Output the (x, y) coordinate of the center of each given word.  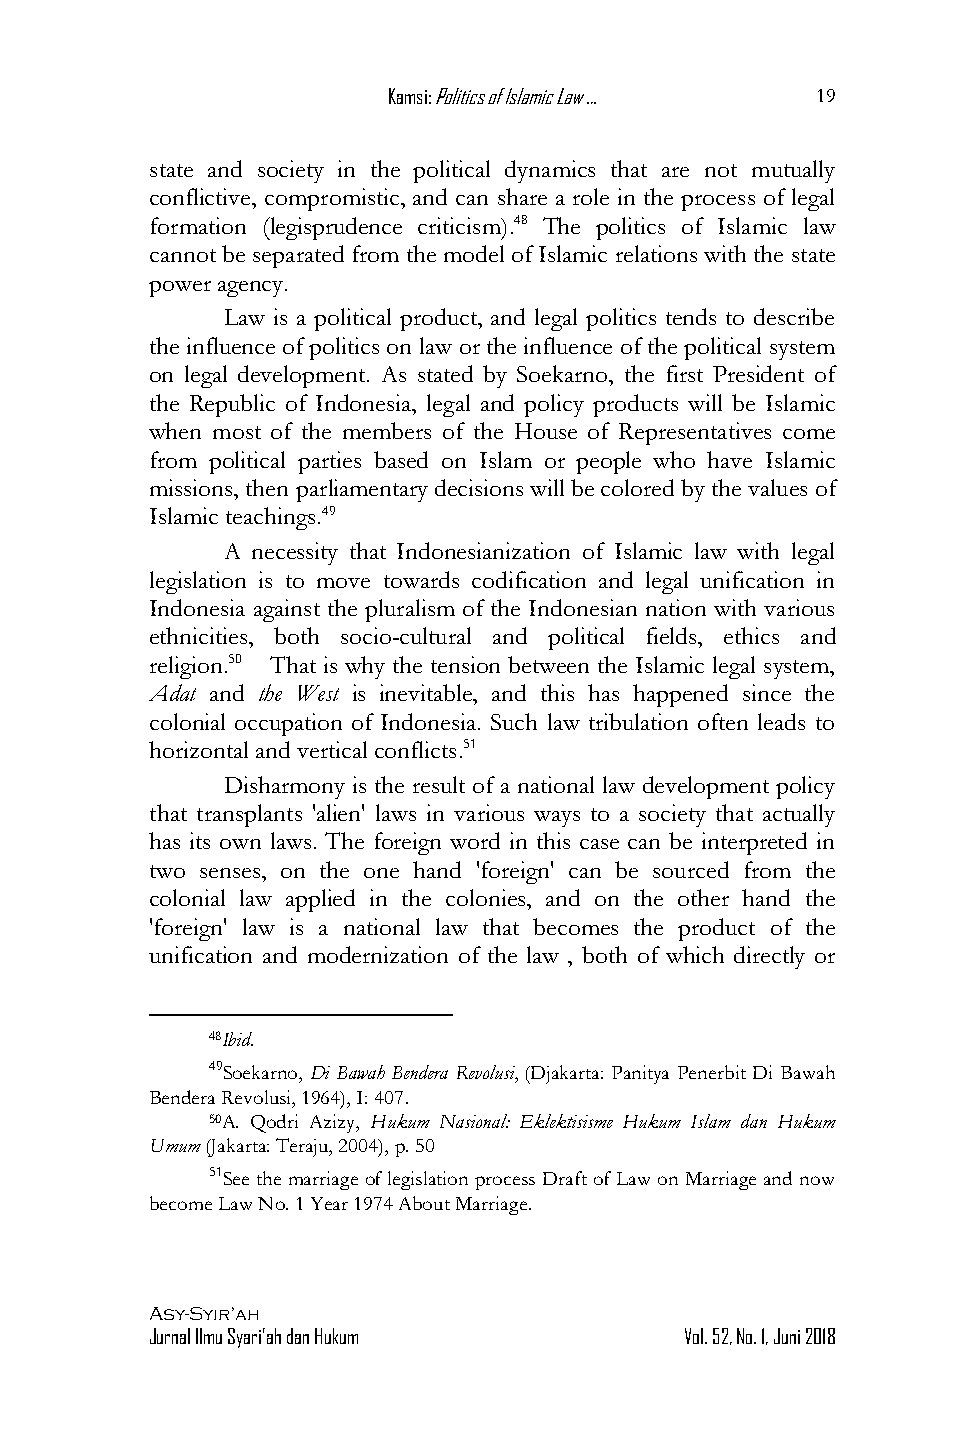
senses (231, 873)
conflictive (201, 196)
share (522, 196)
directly (769, 957)
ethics (751, 635)
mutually (793, 171)
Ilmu (209, 1336)
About (424, 1203)
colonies (487, 897)
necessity (295, 553)
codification (529, 579)
